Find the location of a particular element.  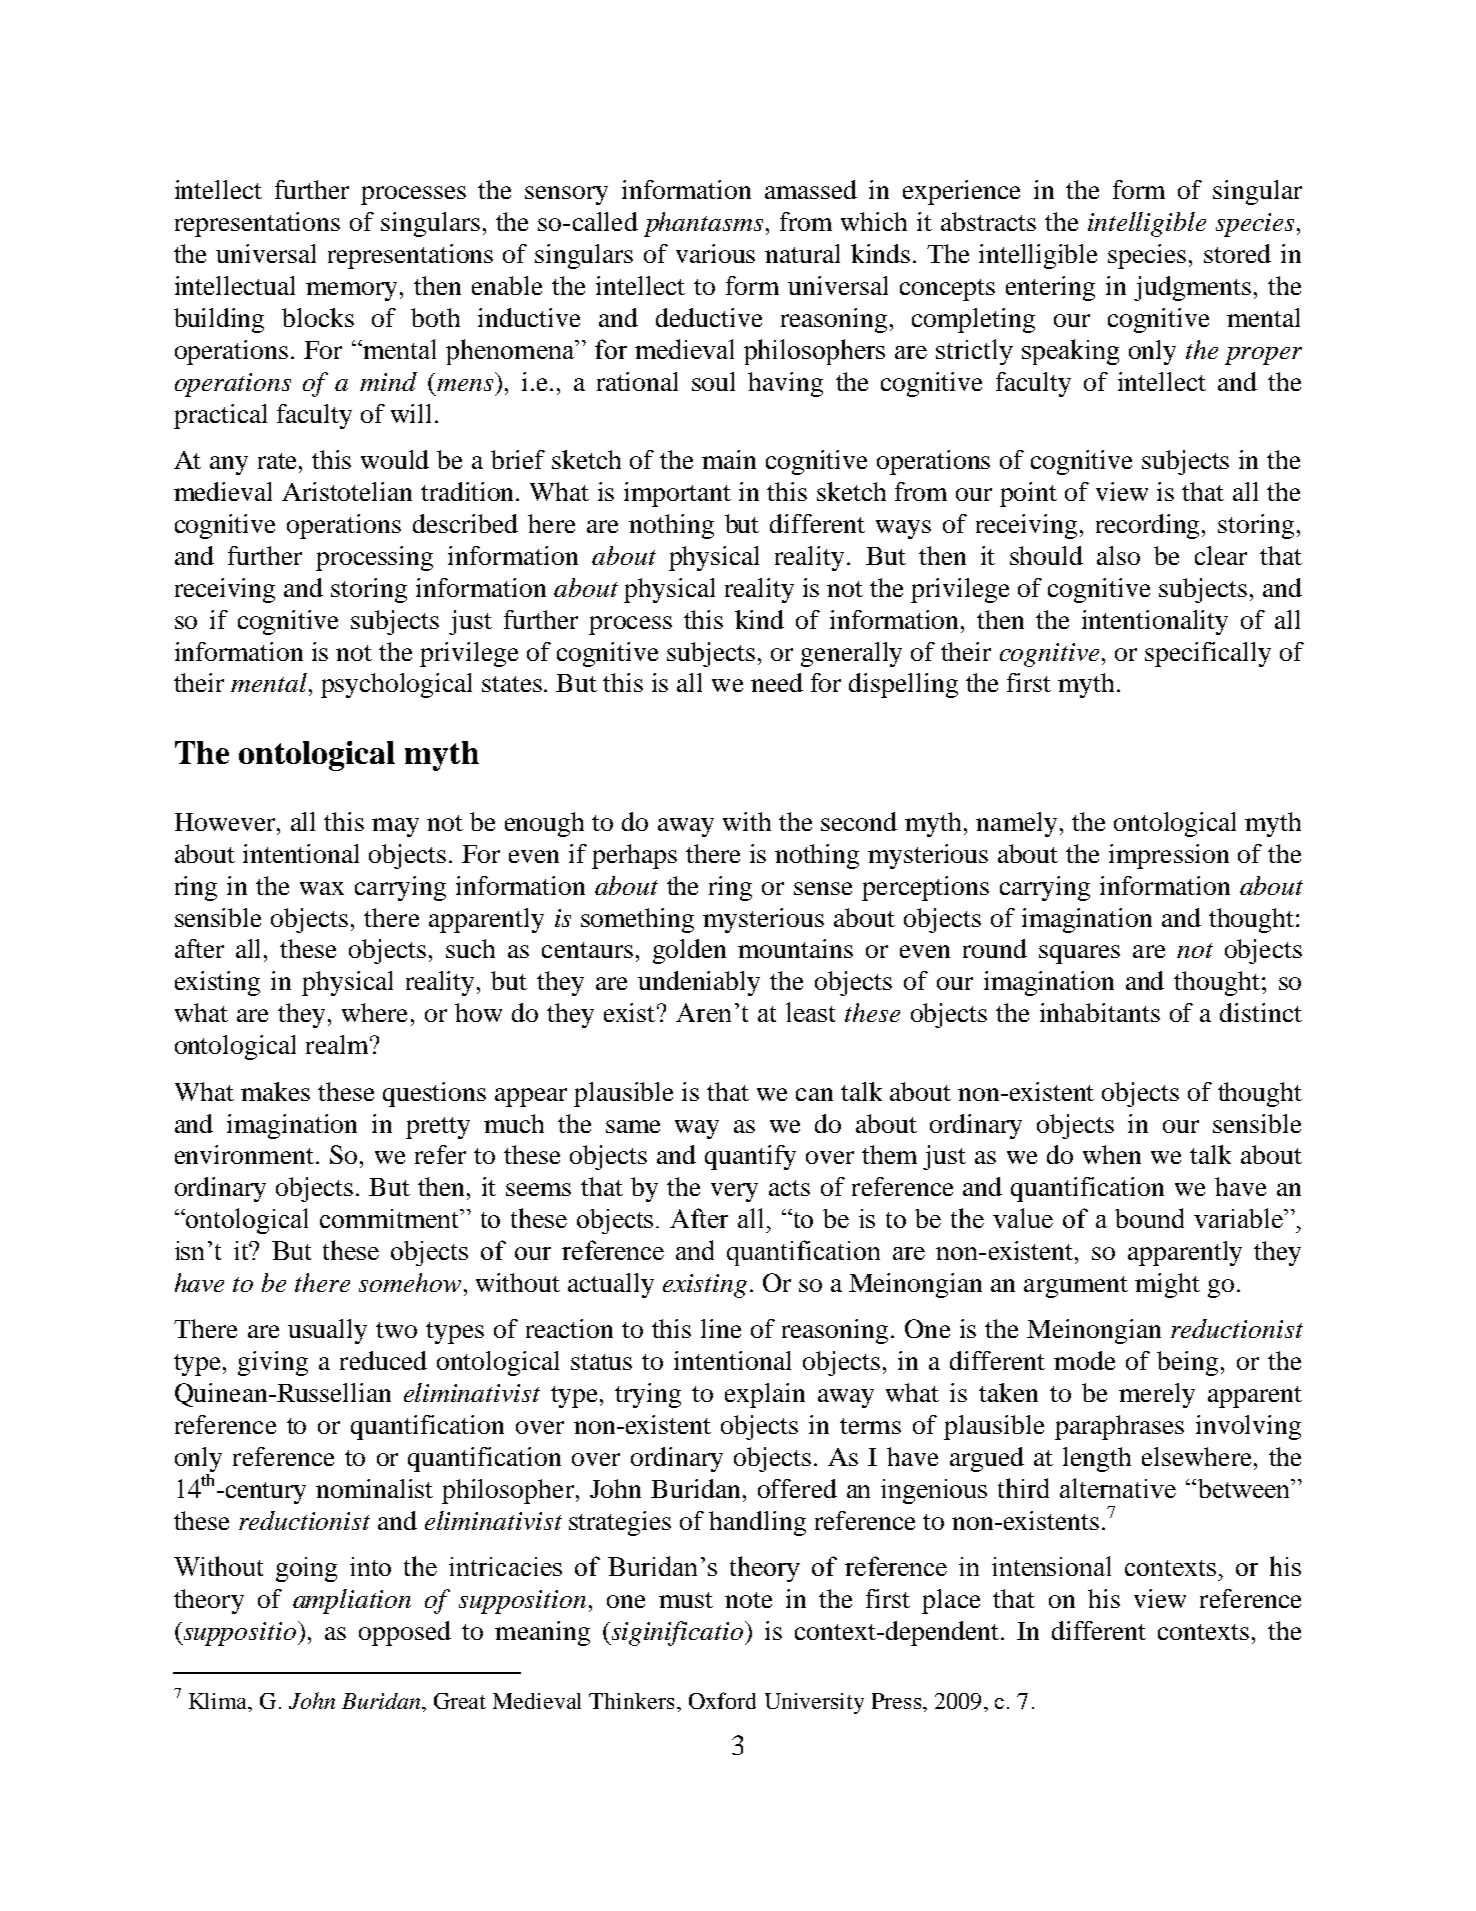

various is located at coordinates (715, 253).
